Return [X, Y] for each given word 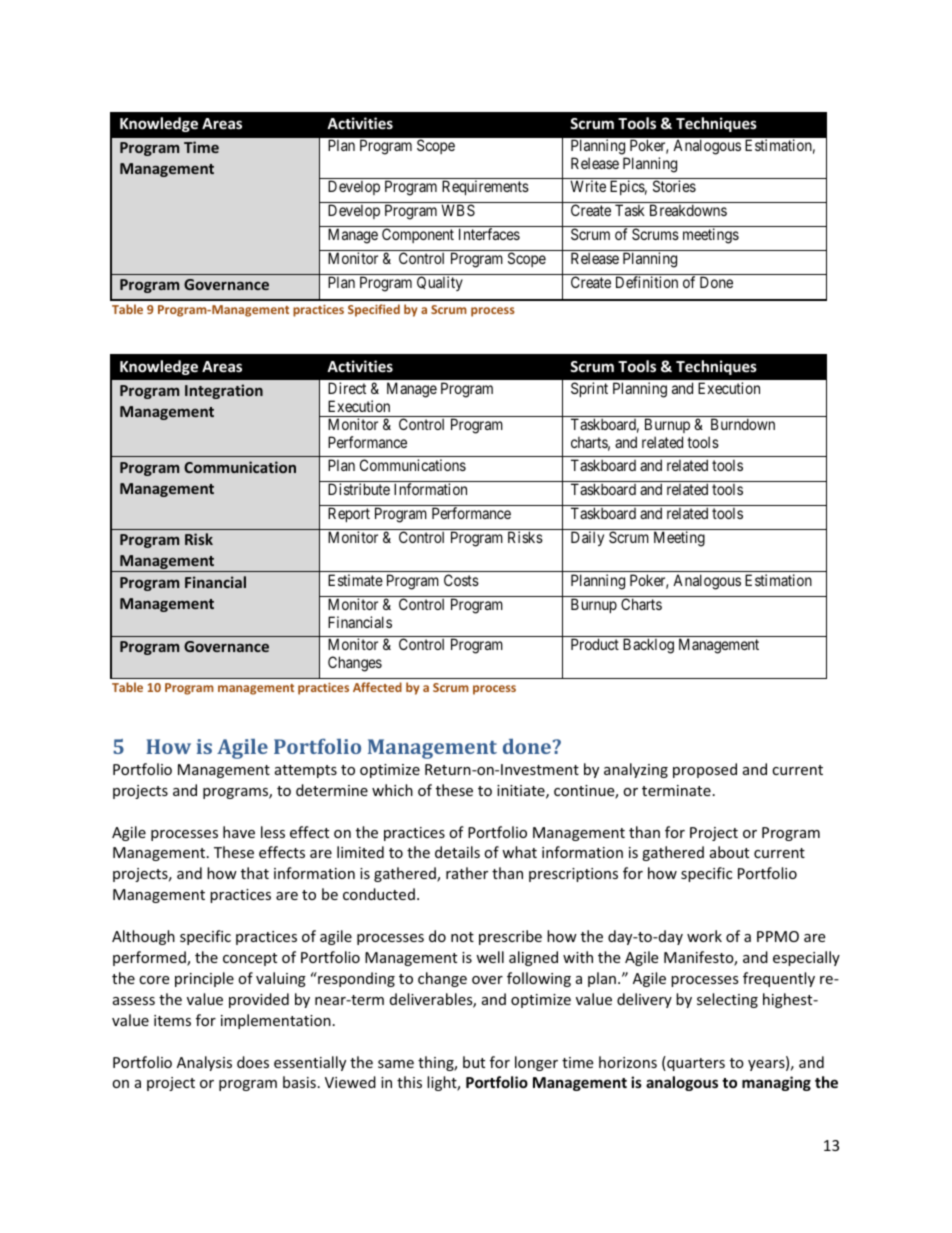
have [239, 832]
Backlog [648, 646]
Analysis [204, 1063]
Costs [461, 580]
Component [418, 235]
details [457, 852]
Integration [224, 391]
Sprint [589, 389]
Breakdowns [688, 210]
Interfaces [489, 234]
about [729, 852]
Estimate [355, 580]
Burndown [743, 424]
